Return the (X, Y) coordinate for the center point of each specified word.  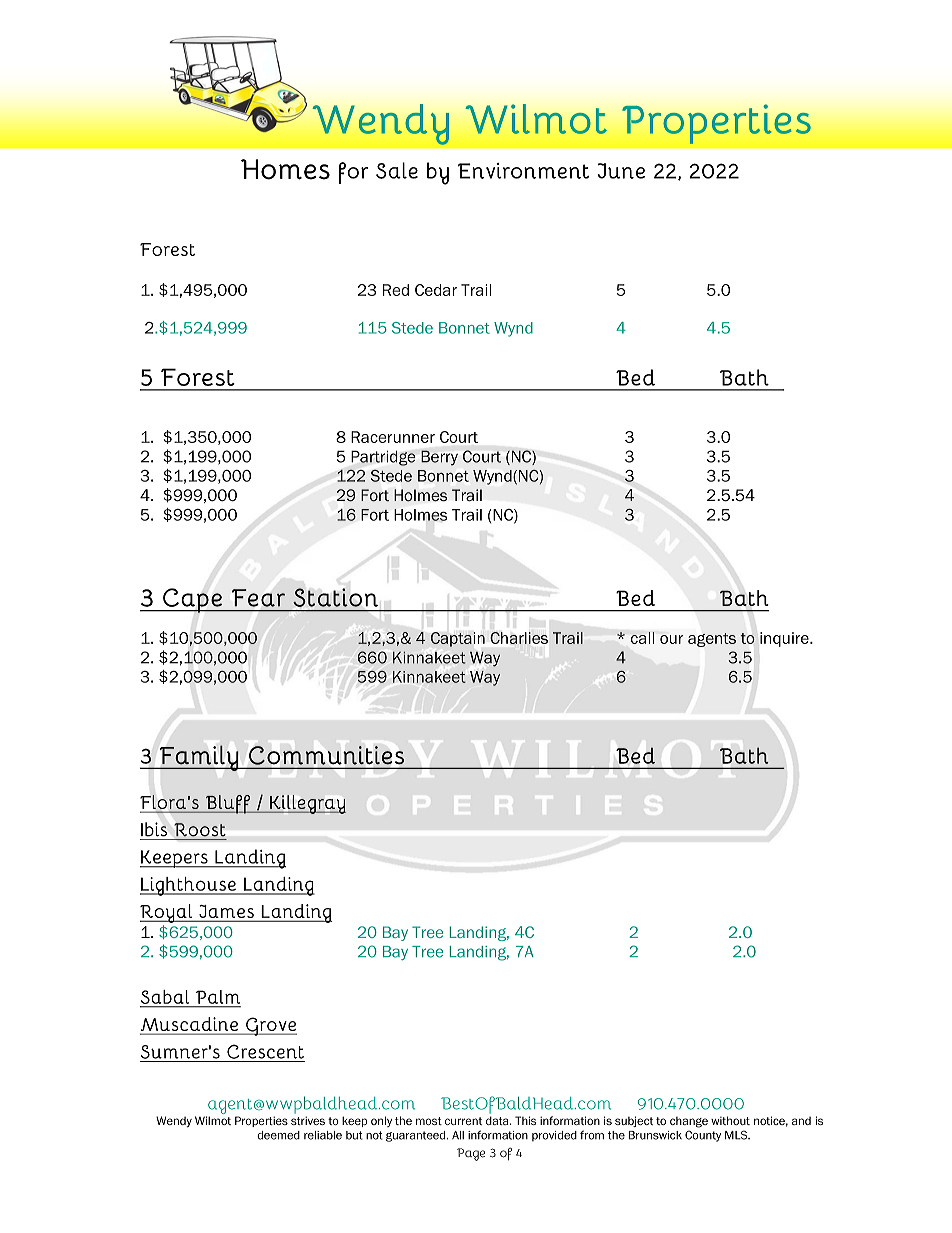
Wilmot (213, 1120)
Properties (261, 1121)
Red (396, 290)
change (689, 1122)
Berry (439, 458)
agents (712, 640)
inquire (785, 639)
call (643, 638)
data (498, 1120)
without (730, 1120)
